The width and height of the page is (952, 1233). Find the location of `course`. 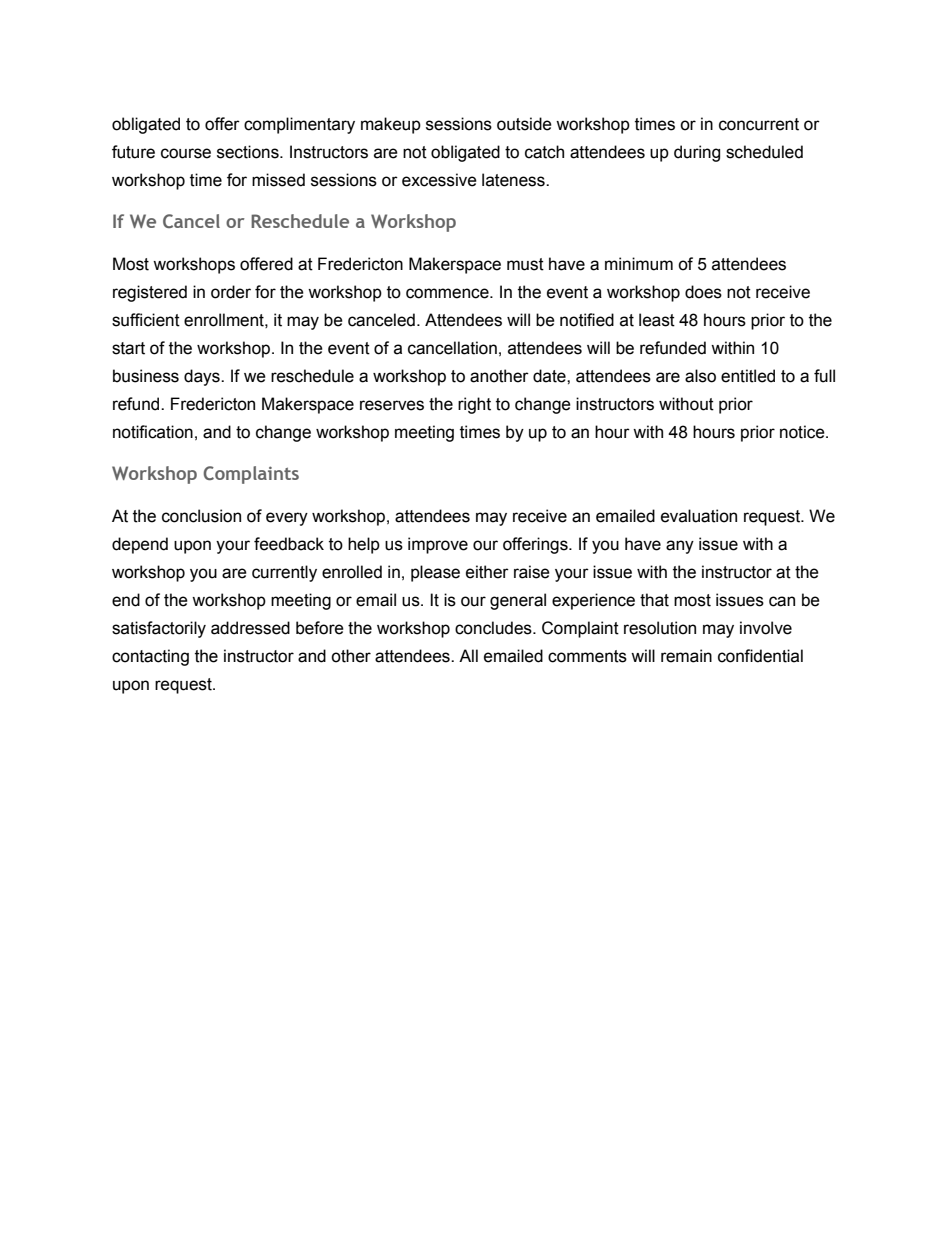

course is located at coordinates (186, 153).
